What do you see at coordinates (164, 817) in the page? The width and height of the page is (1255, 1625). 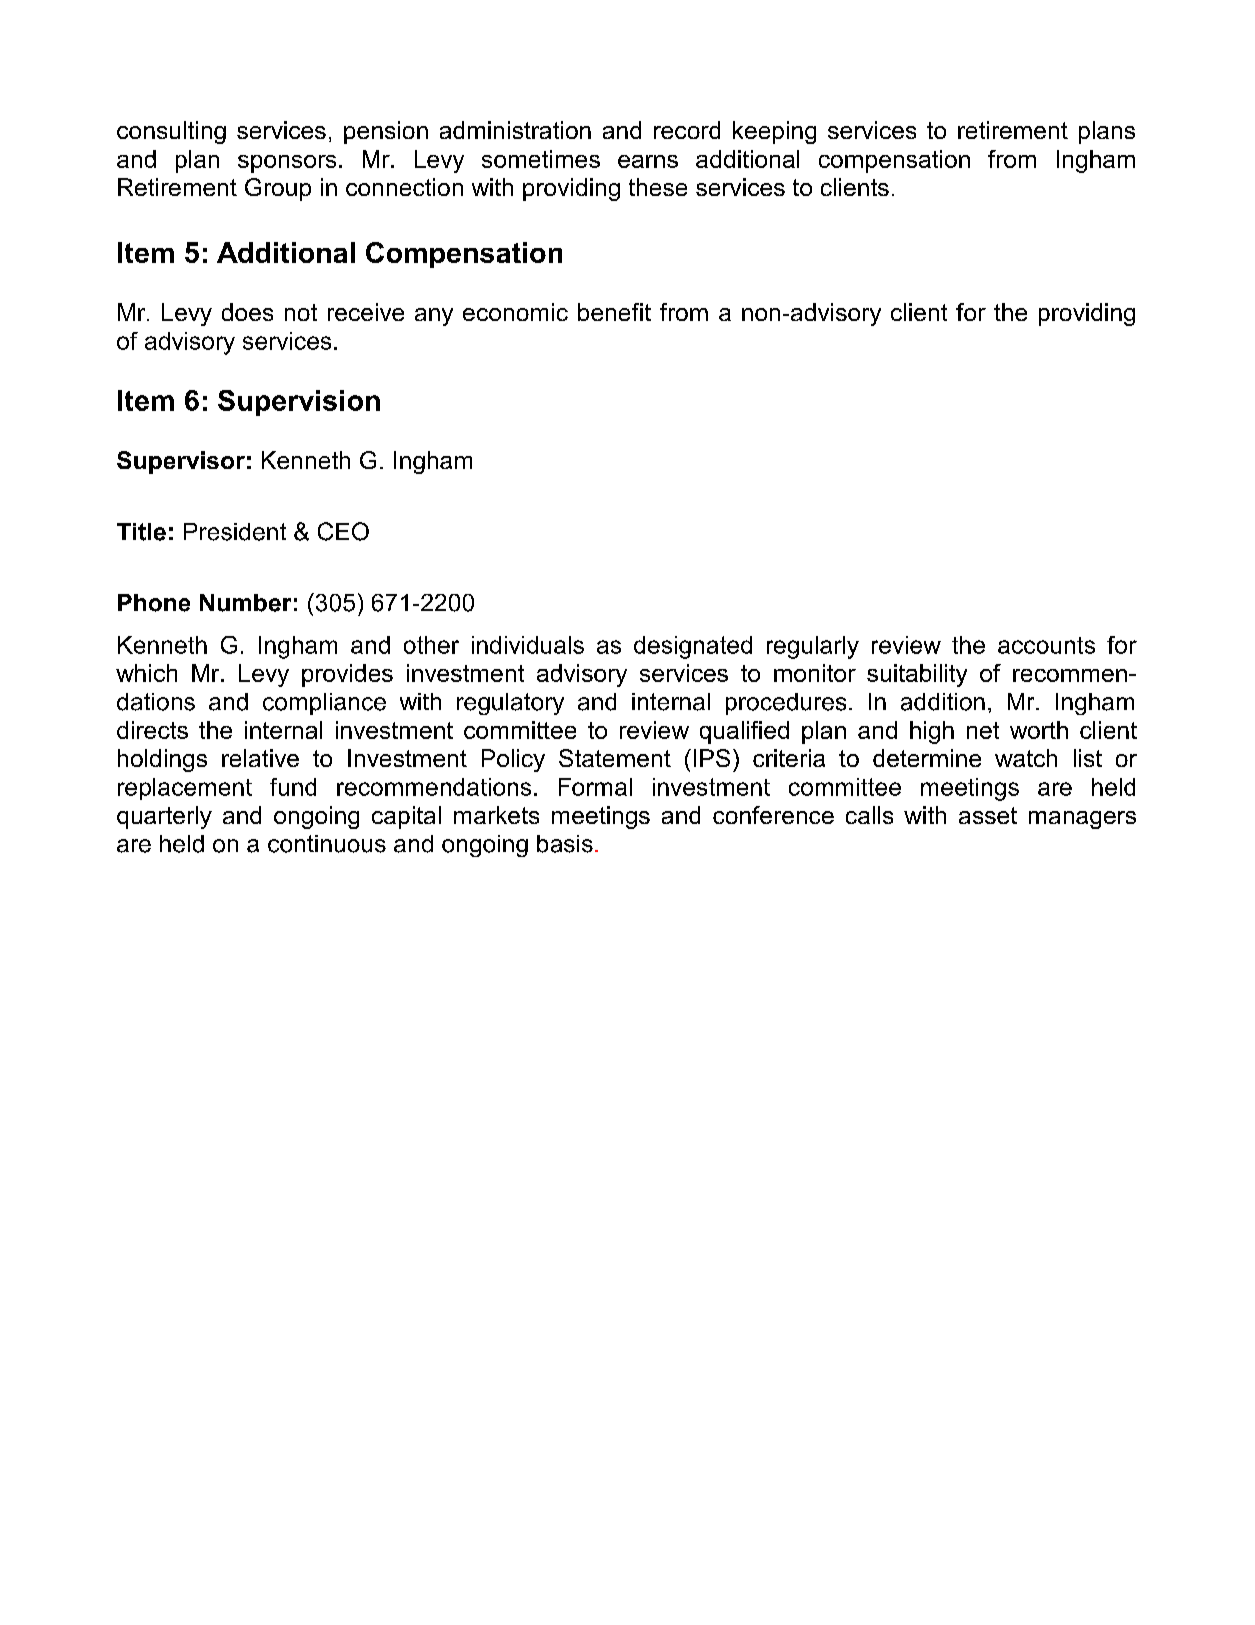 I see `quarterly` at bounding box center [164, 817].
